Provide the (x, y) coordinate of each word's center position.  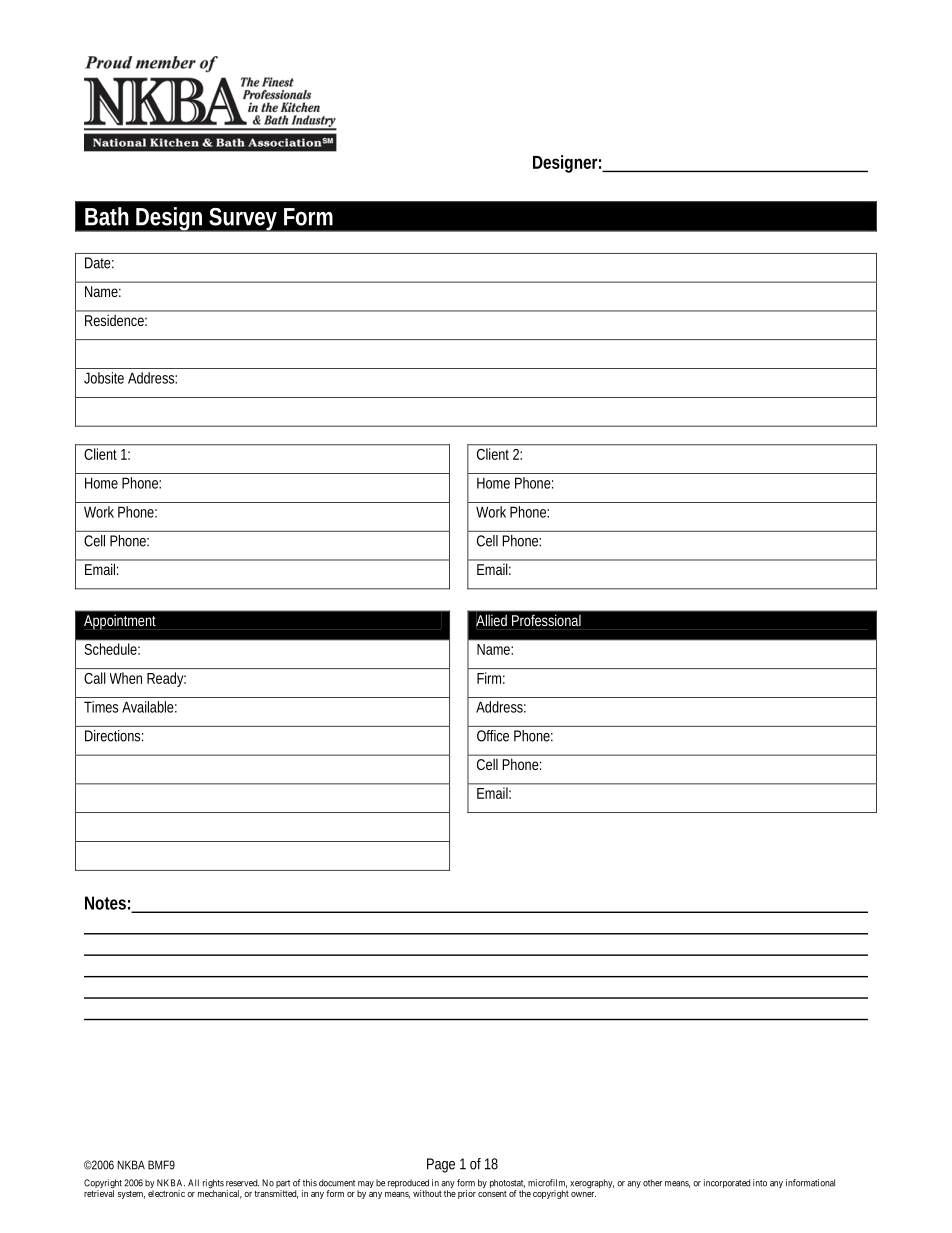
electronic (166, 1193)
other (652, 1183)
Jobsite (104, 378)
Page (441, 1165)
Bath (107, 216)
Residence (116, 320)
